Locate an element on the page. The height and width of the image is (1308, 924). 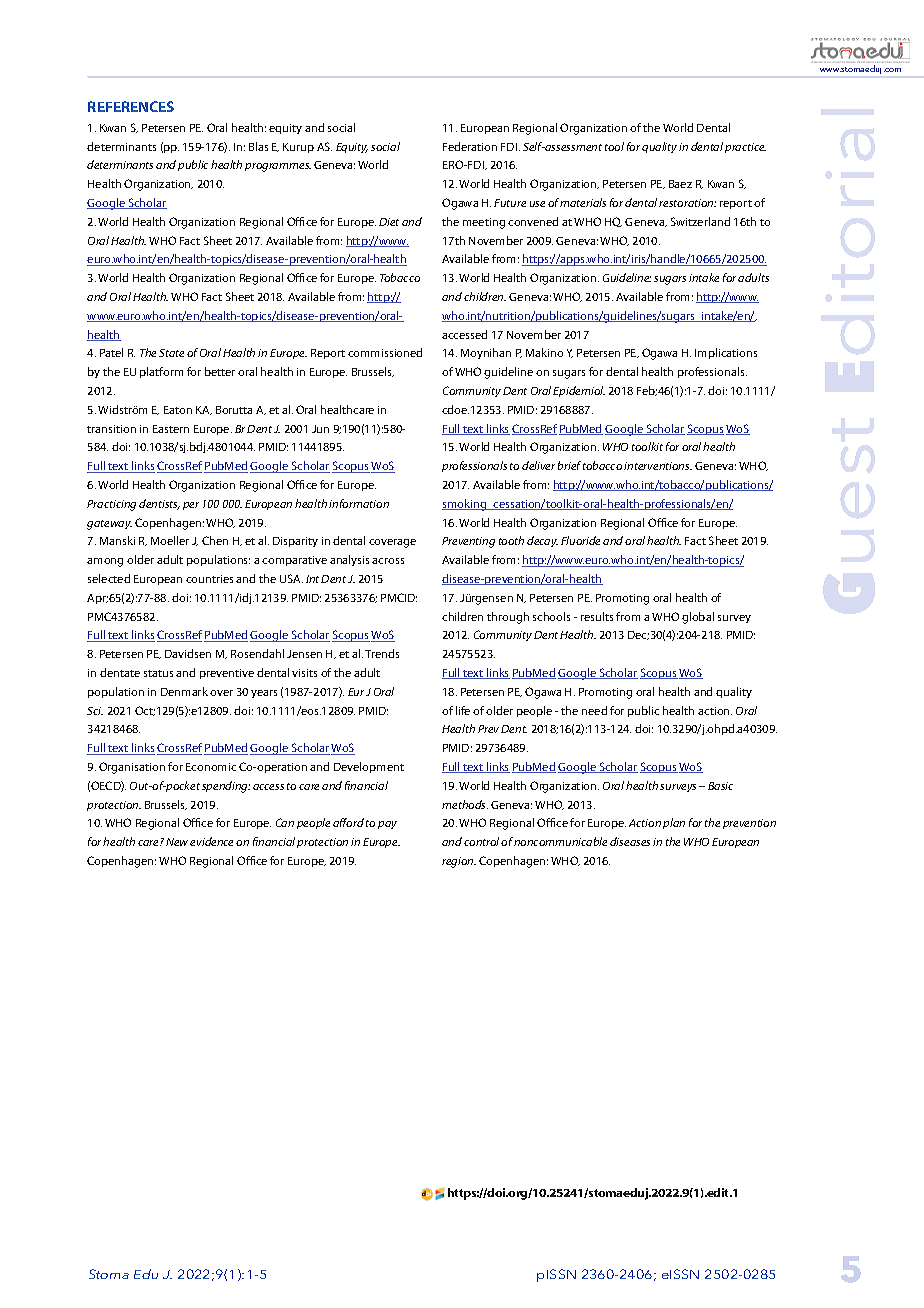
interventions is located at coordinates (658, 466).
